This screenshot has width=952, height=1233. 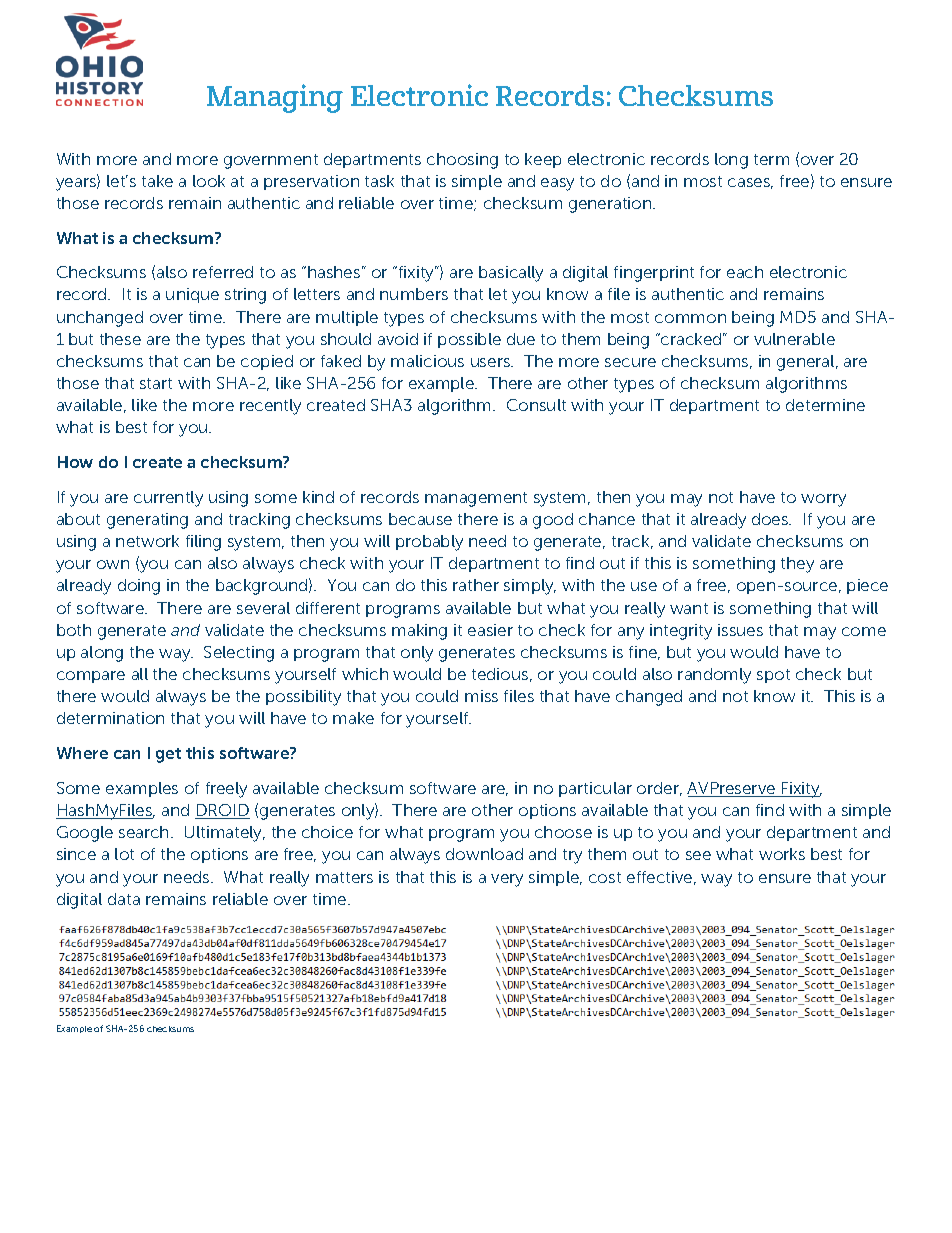 What do you see at coordinates (507, 880) in the screenshot?
I see `very` at bounding box center [507, 880].
